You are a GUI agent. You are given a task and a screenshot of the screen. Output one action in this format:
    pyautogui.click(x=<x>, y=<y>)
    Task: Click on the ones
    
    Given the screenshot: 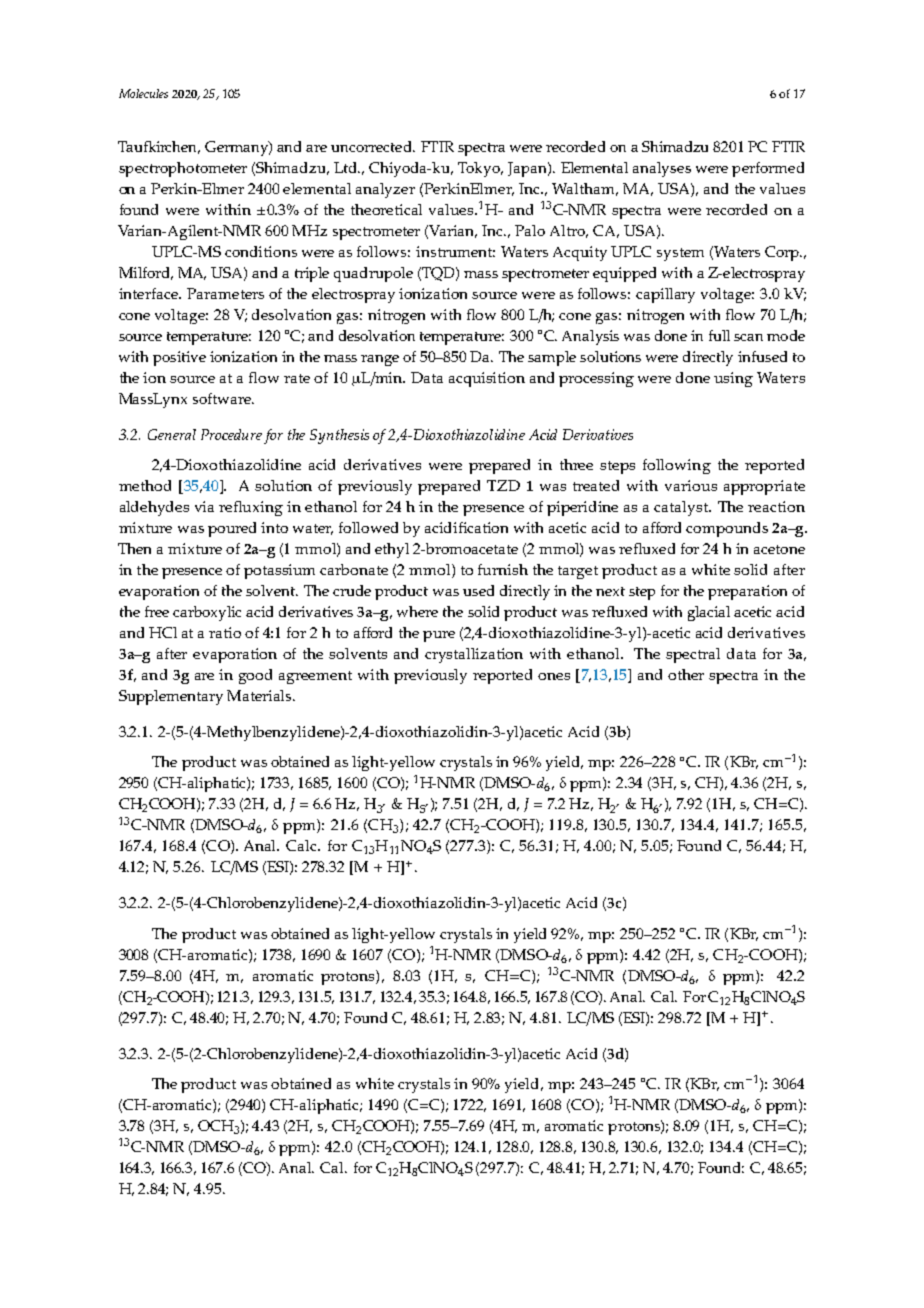 What is the action you would take?
    pyautogui.click(x=554, y=676)
